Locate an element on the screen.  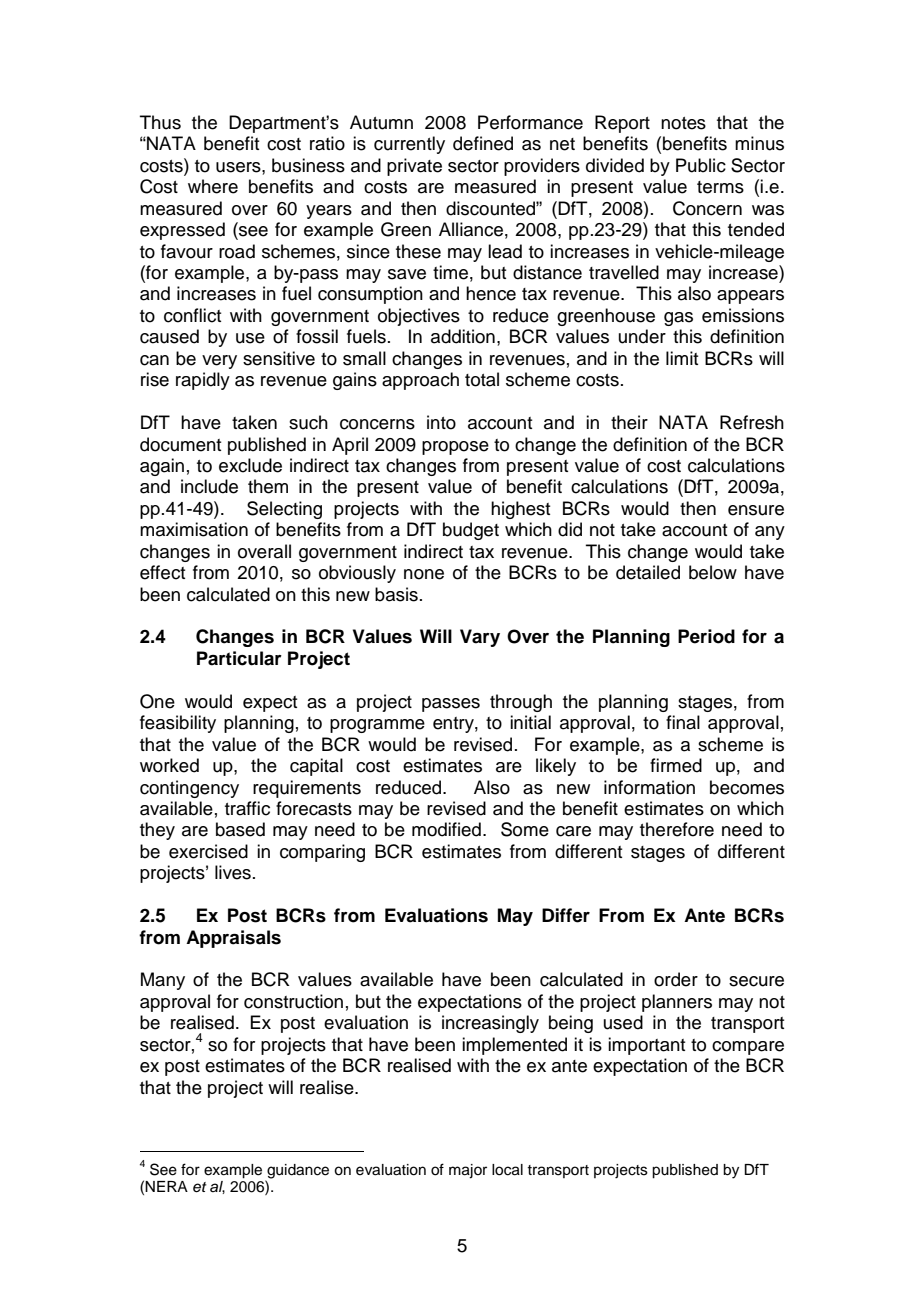
below is located at coordinates (713, 572).
